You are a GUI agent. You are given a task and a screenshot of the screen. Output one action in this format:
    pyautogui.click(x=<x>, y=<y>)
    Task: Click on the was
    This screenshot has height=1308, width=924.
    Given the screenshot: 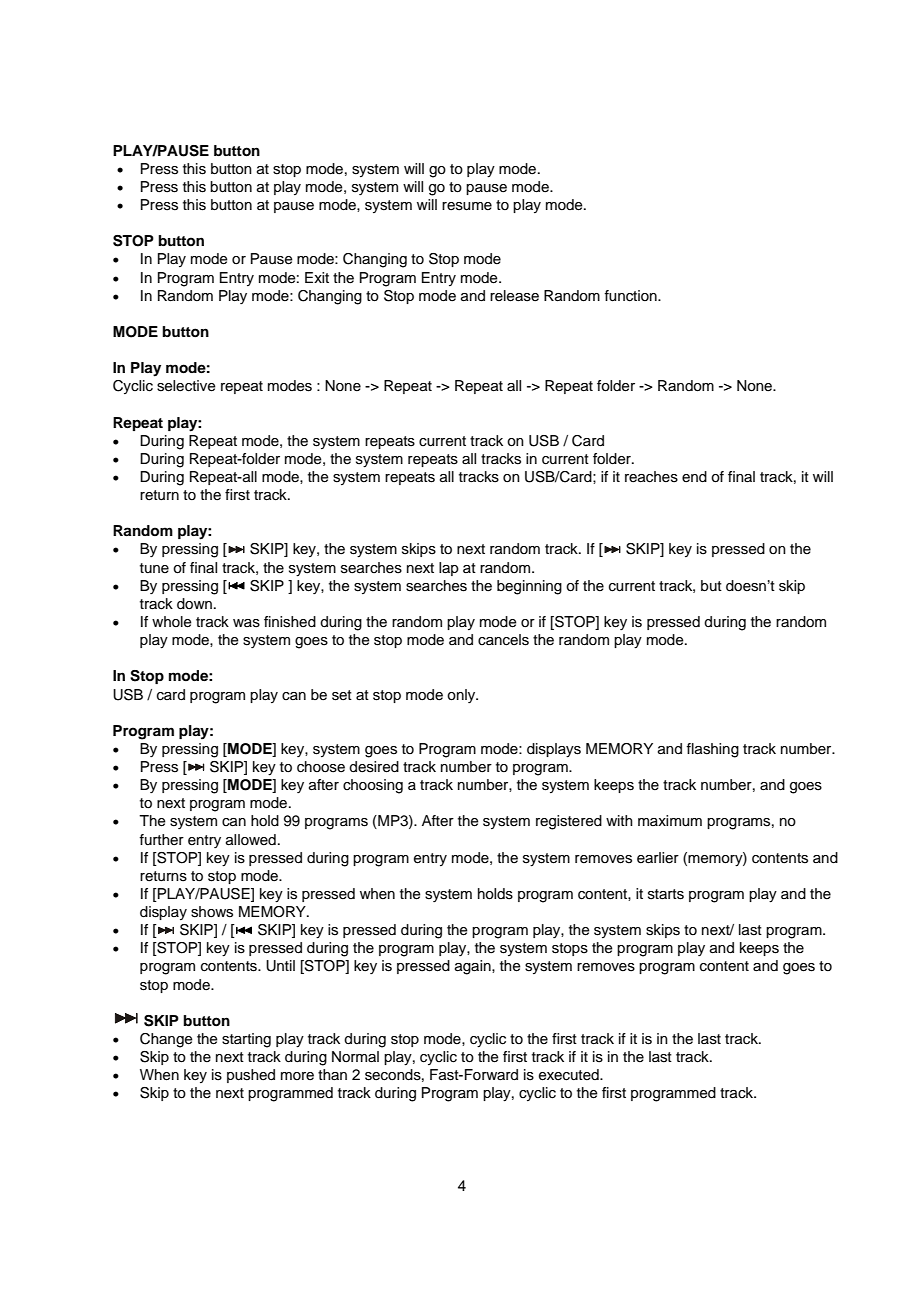 What is the action you would take?
    pyautogui.click(x=246, y=623)
